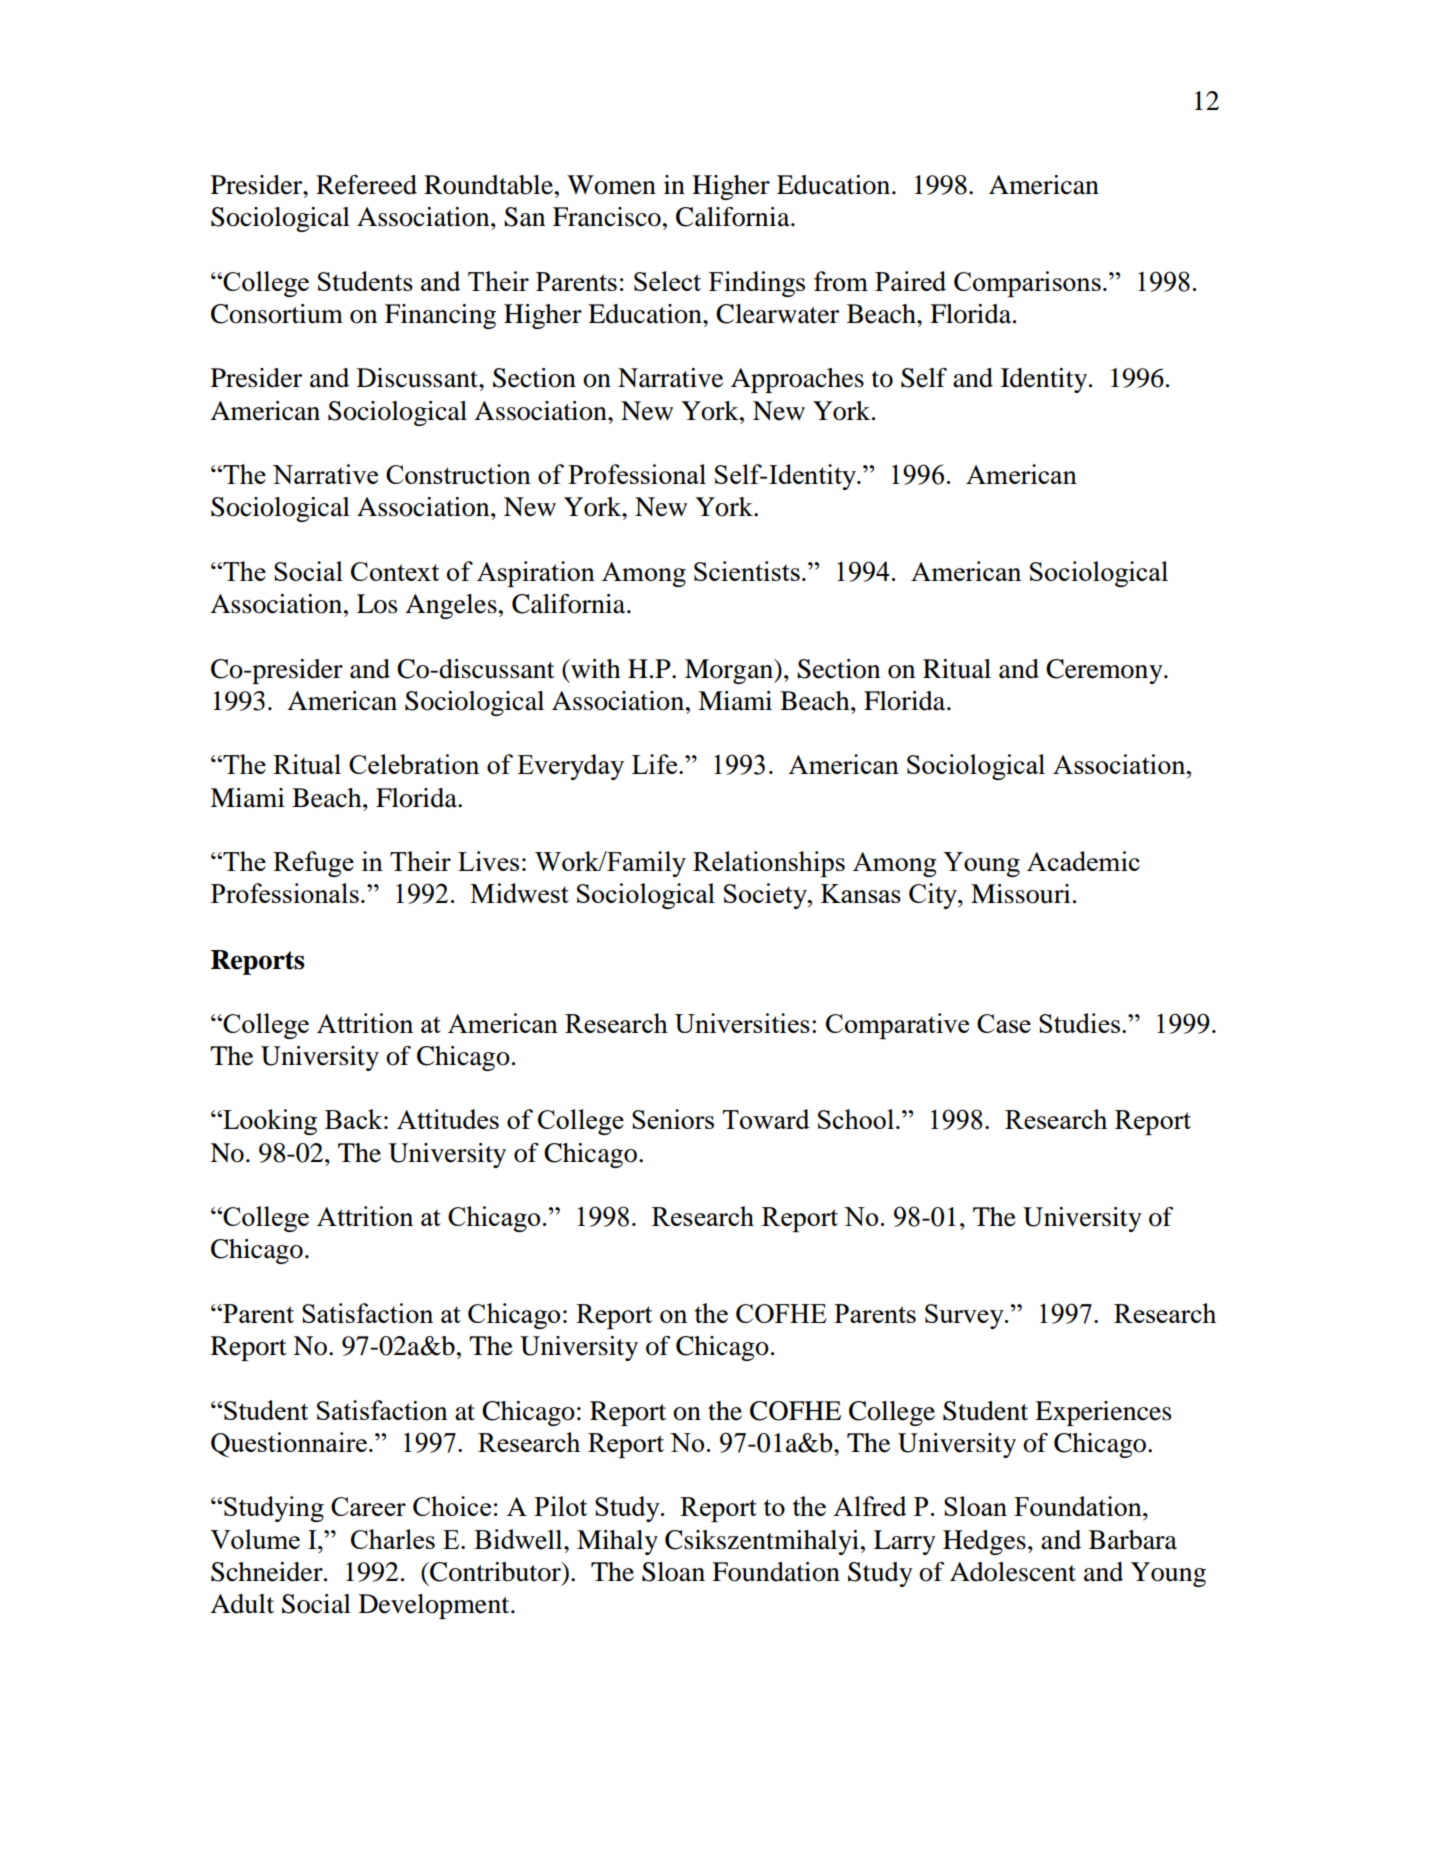  What do you see at coordinates (366, 185) in the screenshot?
I see `Refereed` at bounding box center [366, 185].
